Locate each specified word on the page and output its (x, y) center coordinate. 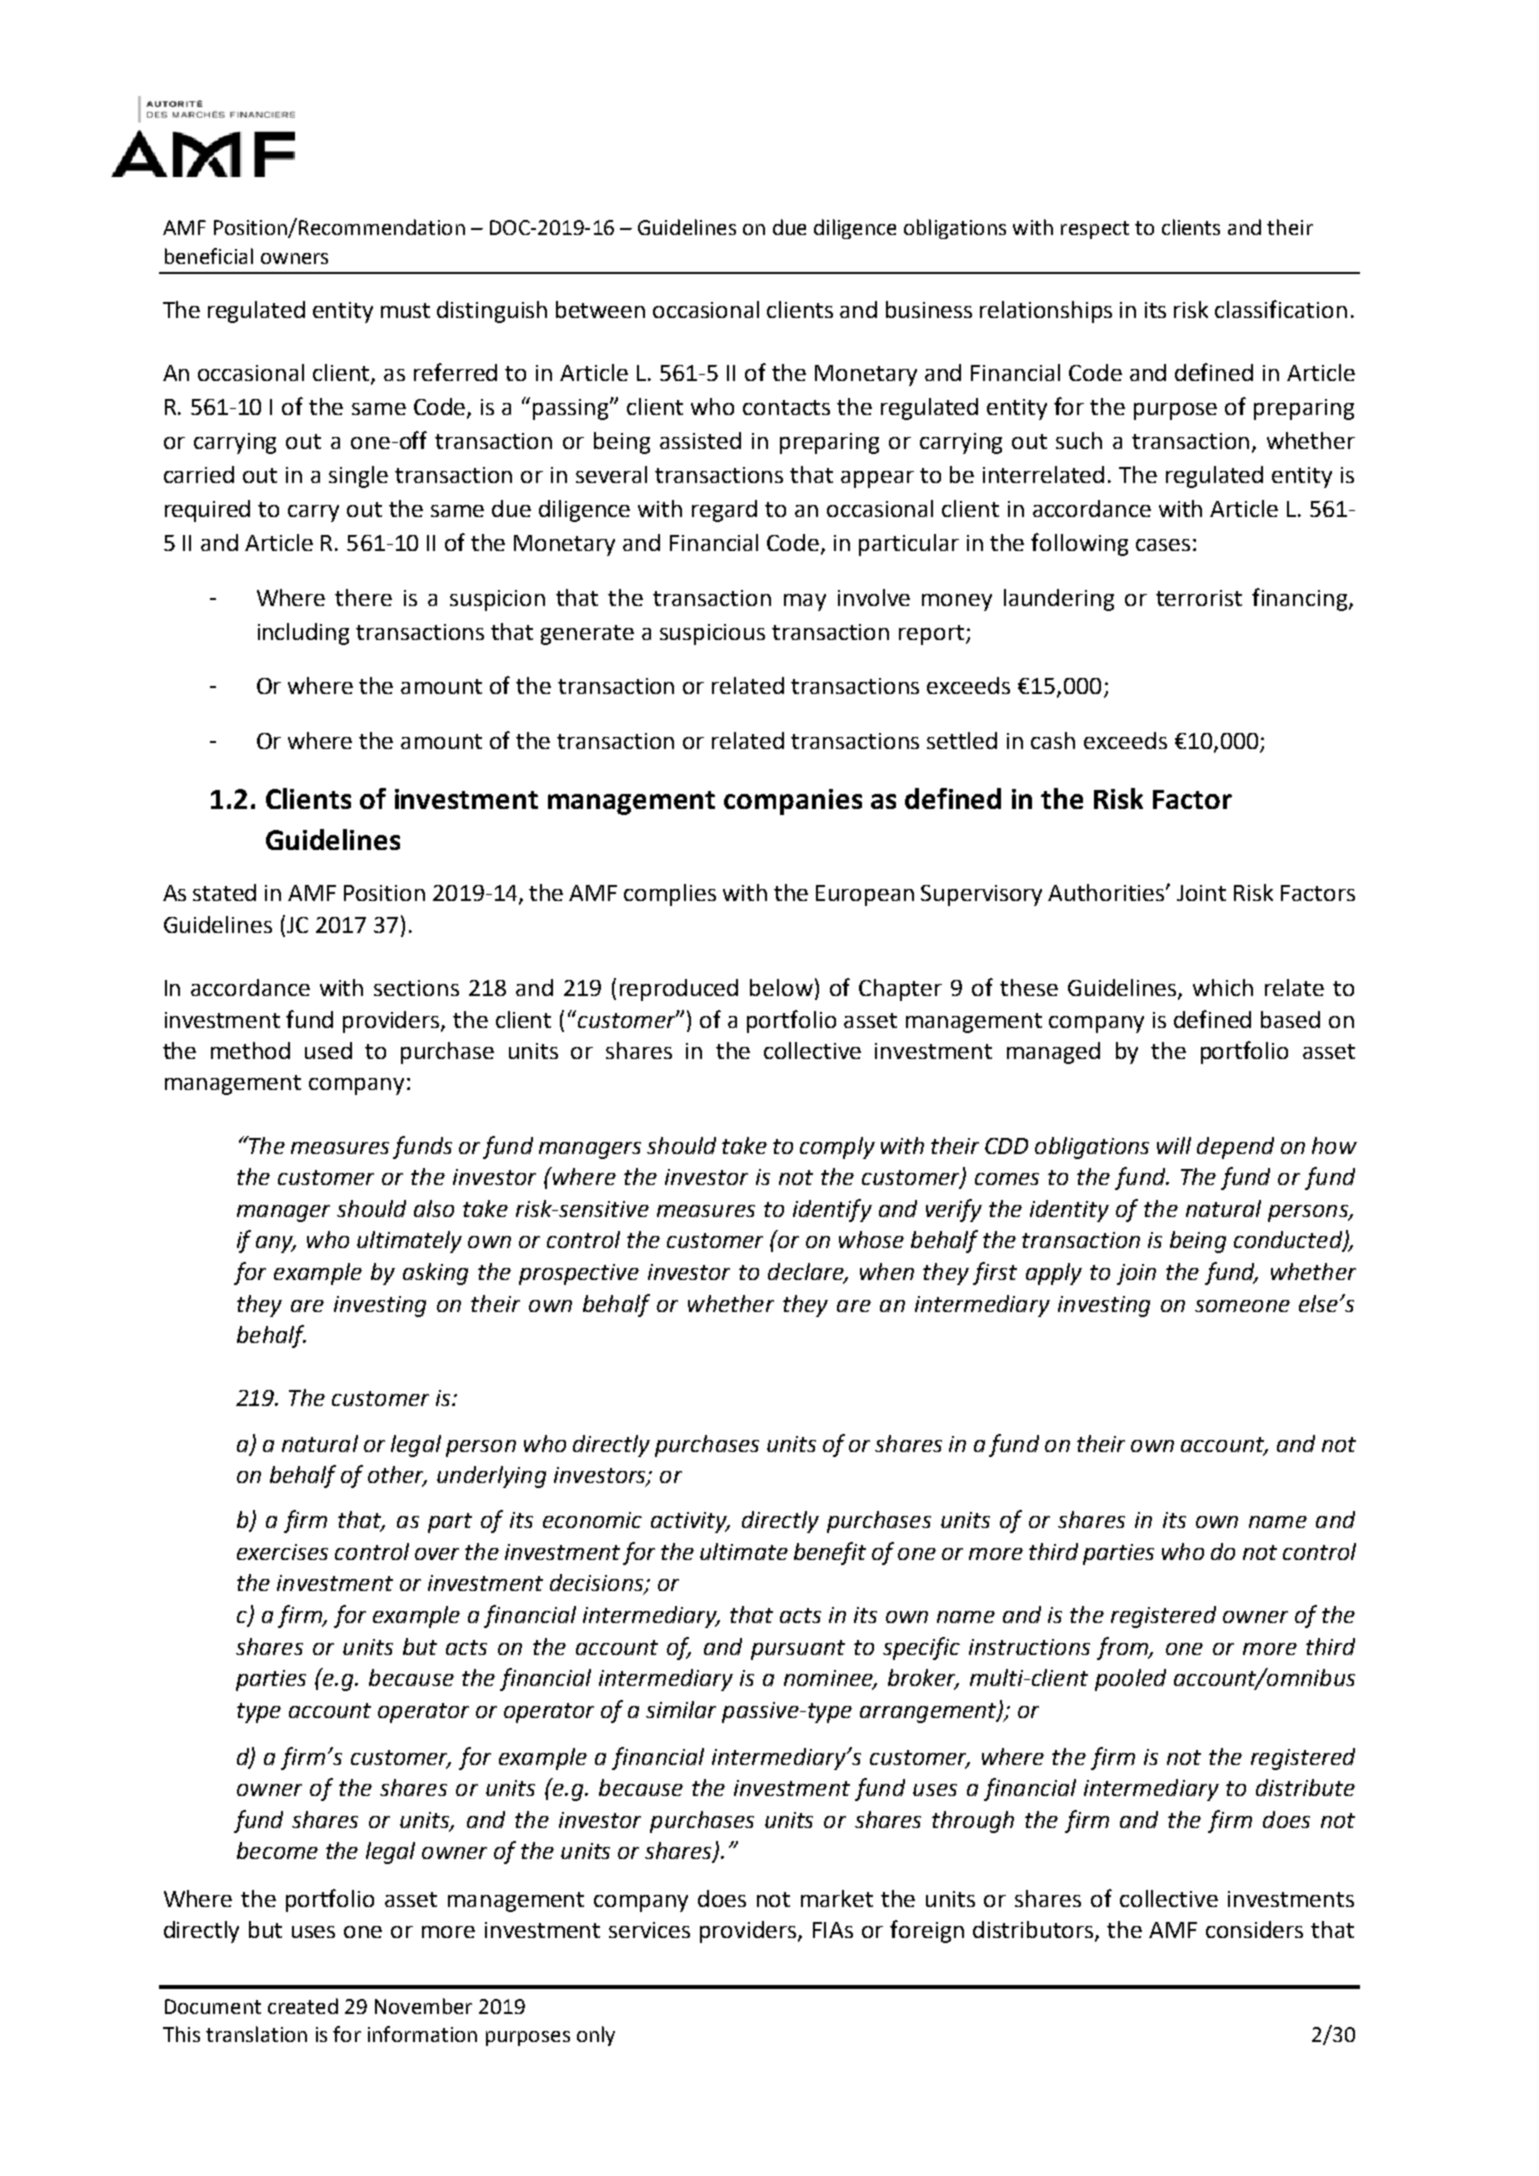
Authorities (1107, 892)
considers (1254, 1929)
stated (224, 892)
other (397, 1476)
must (405, 310)
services (649, 1930)
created (303, 2006)
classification (1281, 309)
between (600, 309)
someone (1242, 1306)
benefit (830, 1553)
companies (793, 802)
